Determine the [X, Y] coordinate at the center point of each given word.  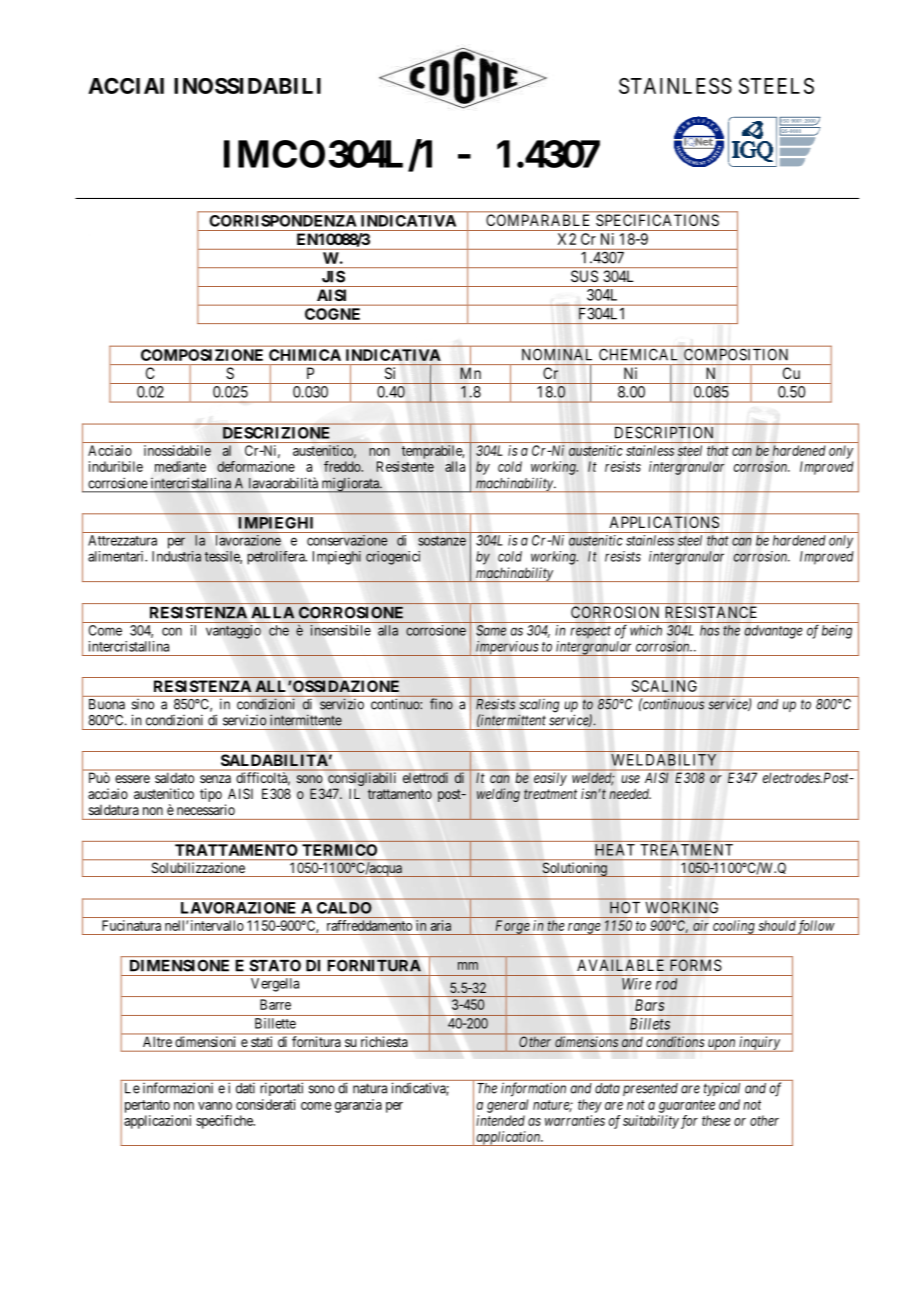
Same [491, 630]
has [710, 630]
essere [132, 779]
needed [630, 793]
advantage [773, 632]
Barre [275, 1004]
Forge [512, 927]
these [716, 1120]
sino [143, 704]
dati [245, 1088]
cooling [734, 927]
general [507, 1106]
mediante [180, 466]
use [630, 779]
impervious [507, 648]
